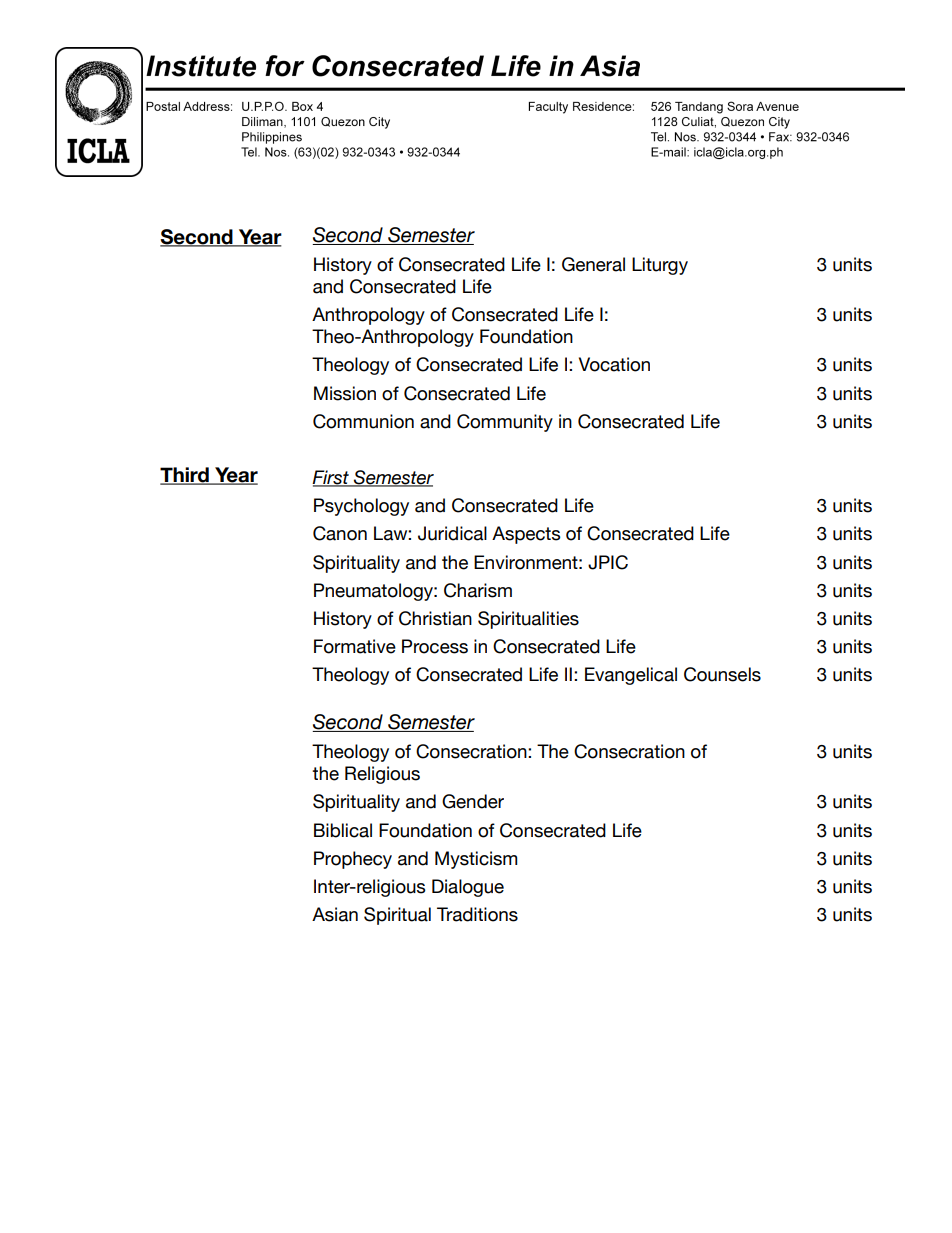  Describe the element at coordinates (593, 264) in the image. I see `General` at that location.
